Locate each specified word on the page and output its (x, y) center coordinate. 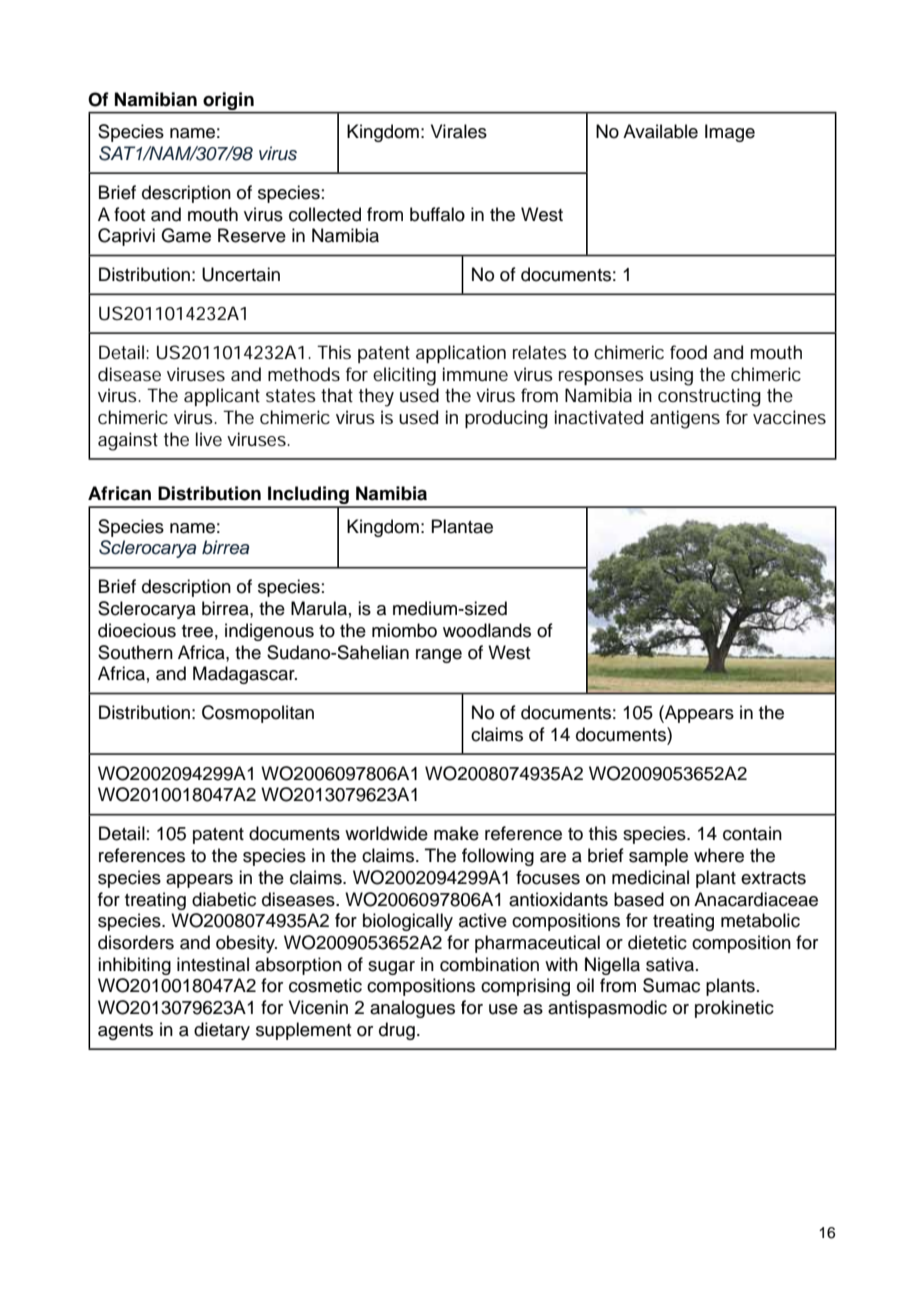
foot (130, 214)
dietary (222, 1031)
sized (485, 608)
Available (660, 131)
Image (730, 133)
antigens (685, 419)
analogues (412, 1009)
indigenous (269, 632)
